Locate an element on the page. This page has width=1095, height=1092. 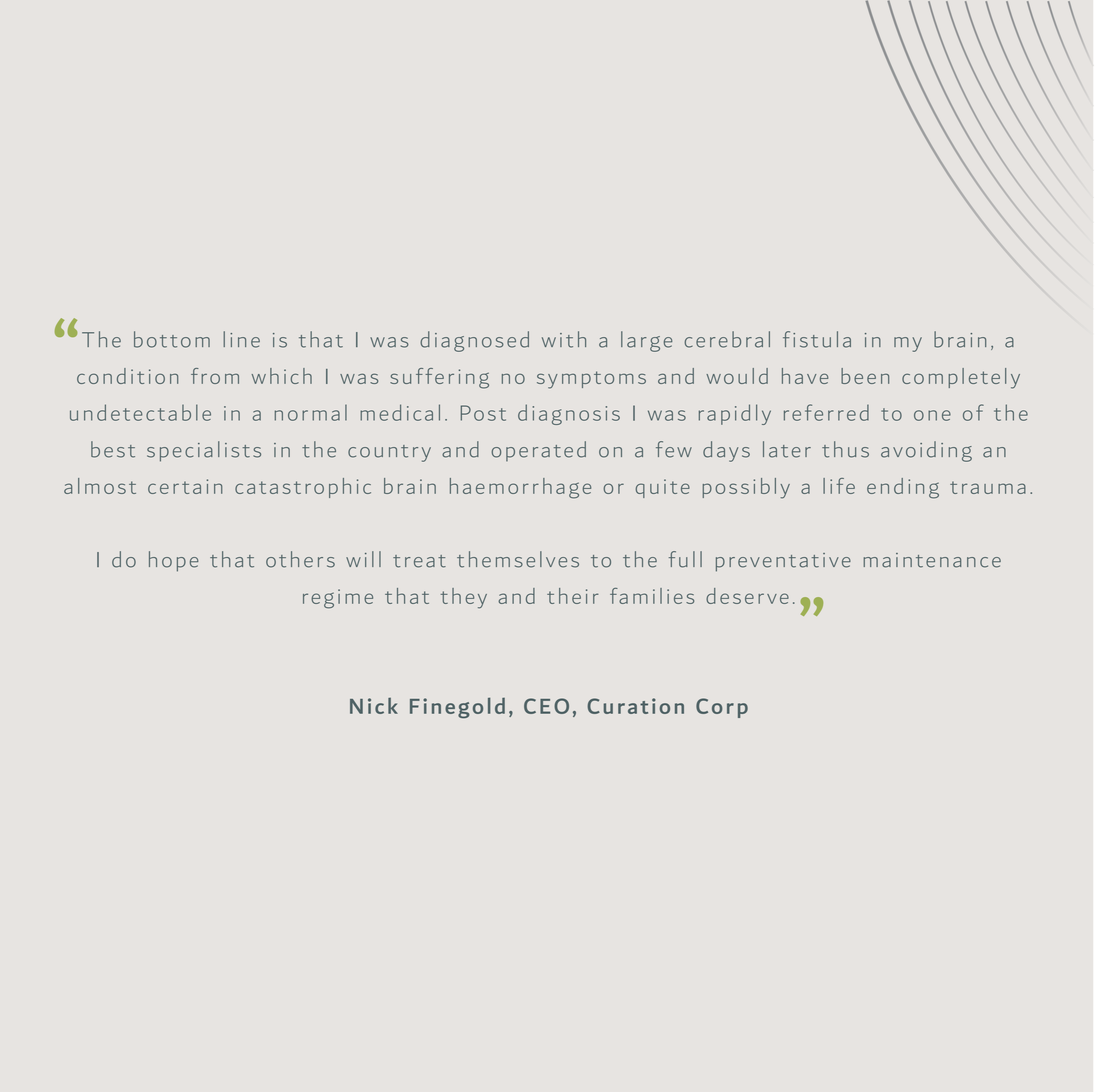
Corp is located at coordinates (722, 708).
